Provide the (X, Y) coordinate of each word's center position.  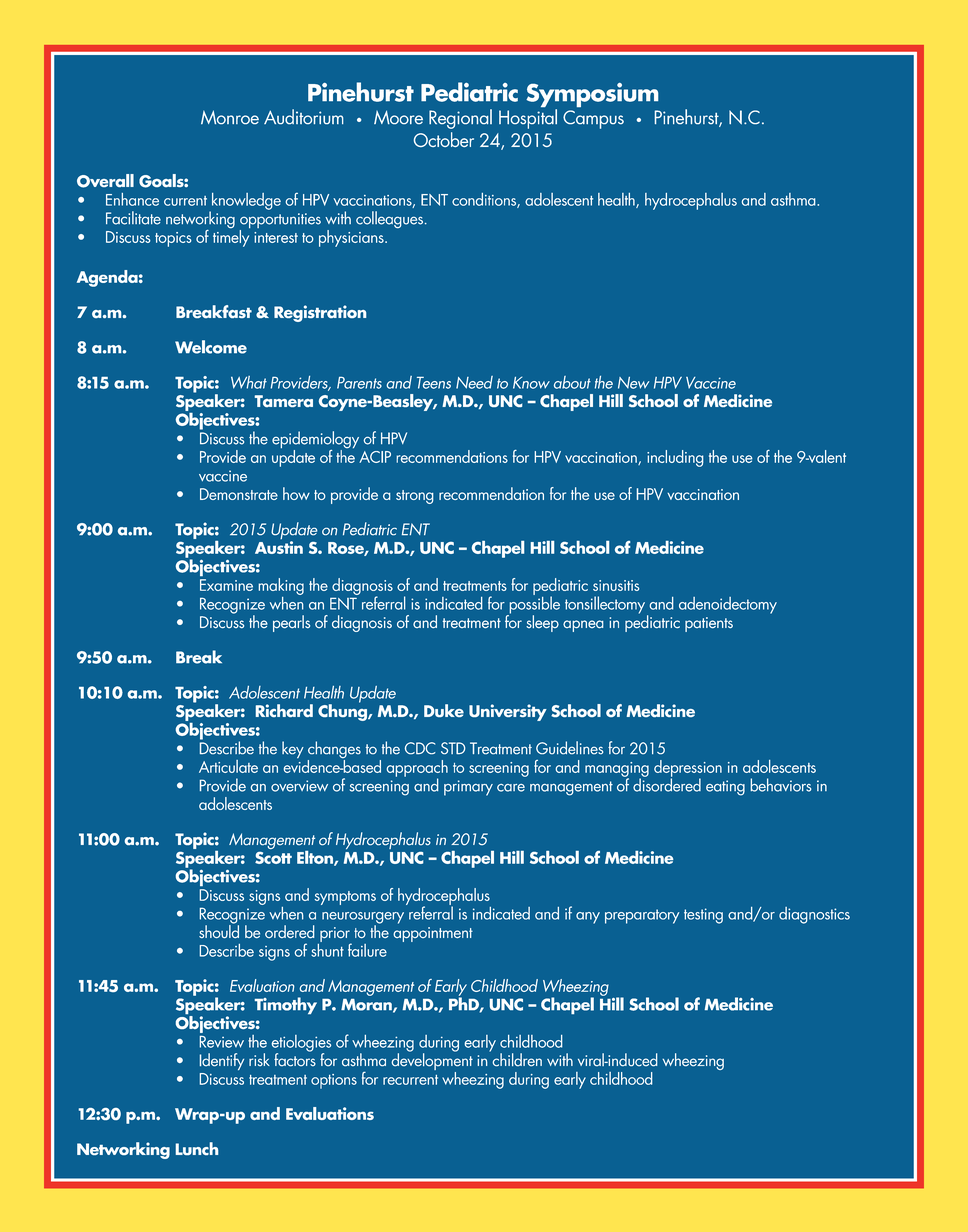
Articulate (228, 766)
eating (725, 788)
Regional (460, 119)
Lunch (197, 1148)
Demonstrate (239, 494)
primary (468, 788)
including (675, 458)
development (432, 1062)
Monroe (230, 117)
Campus (593, 119)
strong (415, 497)
